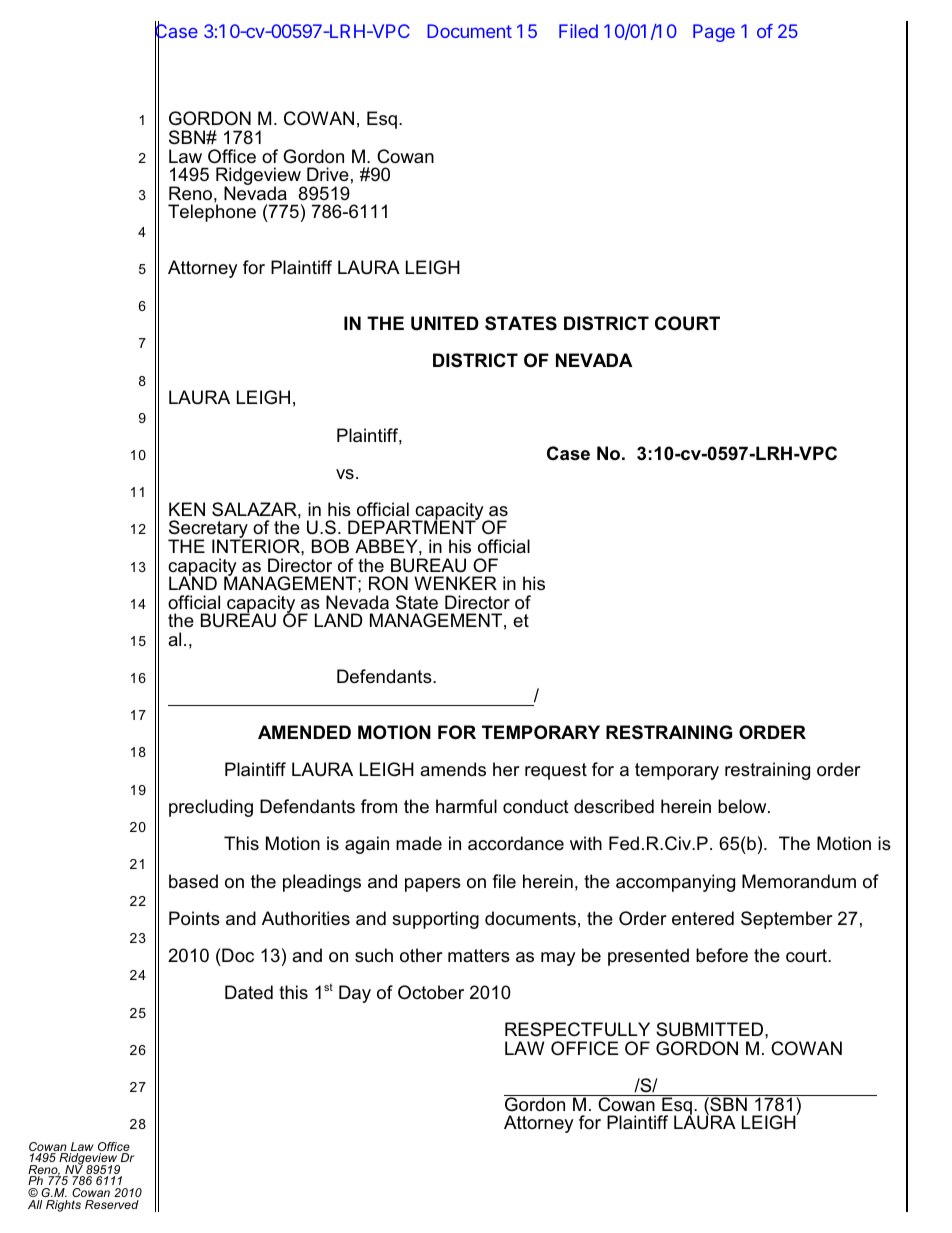  What do you see at coordinates (431, 992) in the image?
I see `October` at bounding box center [431, 992].
